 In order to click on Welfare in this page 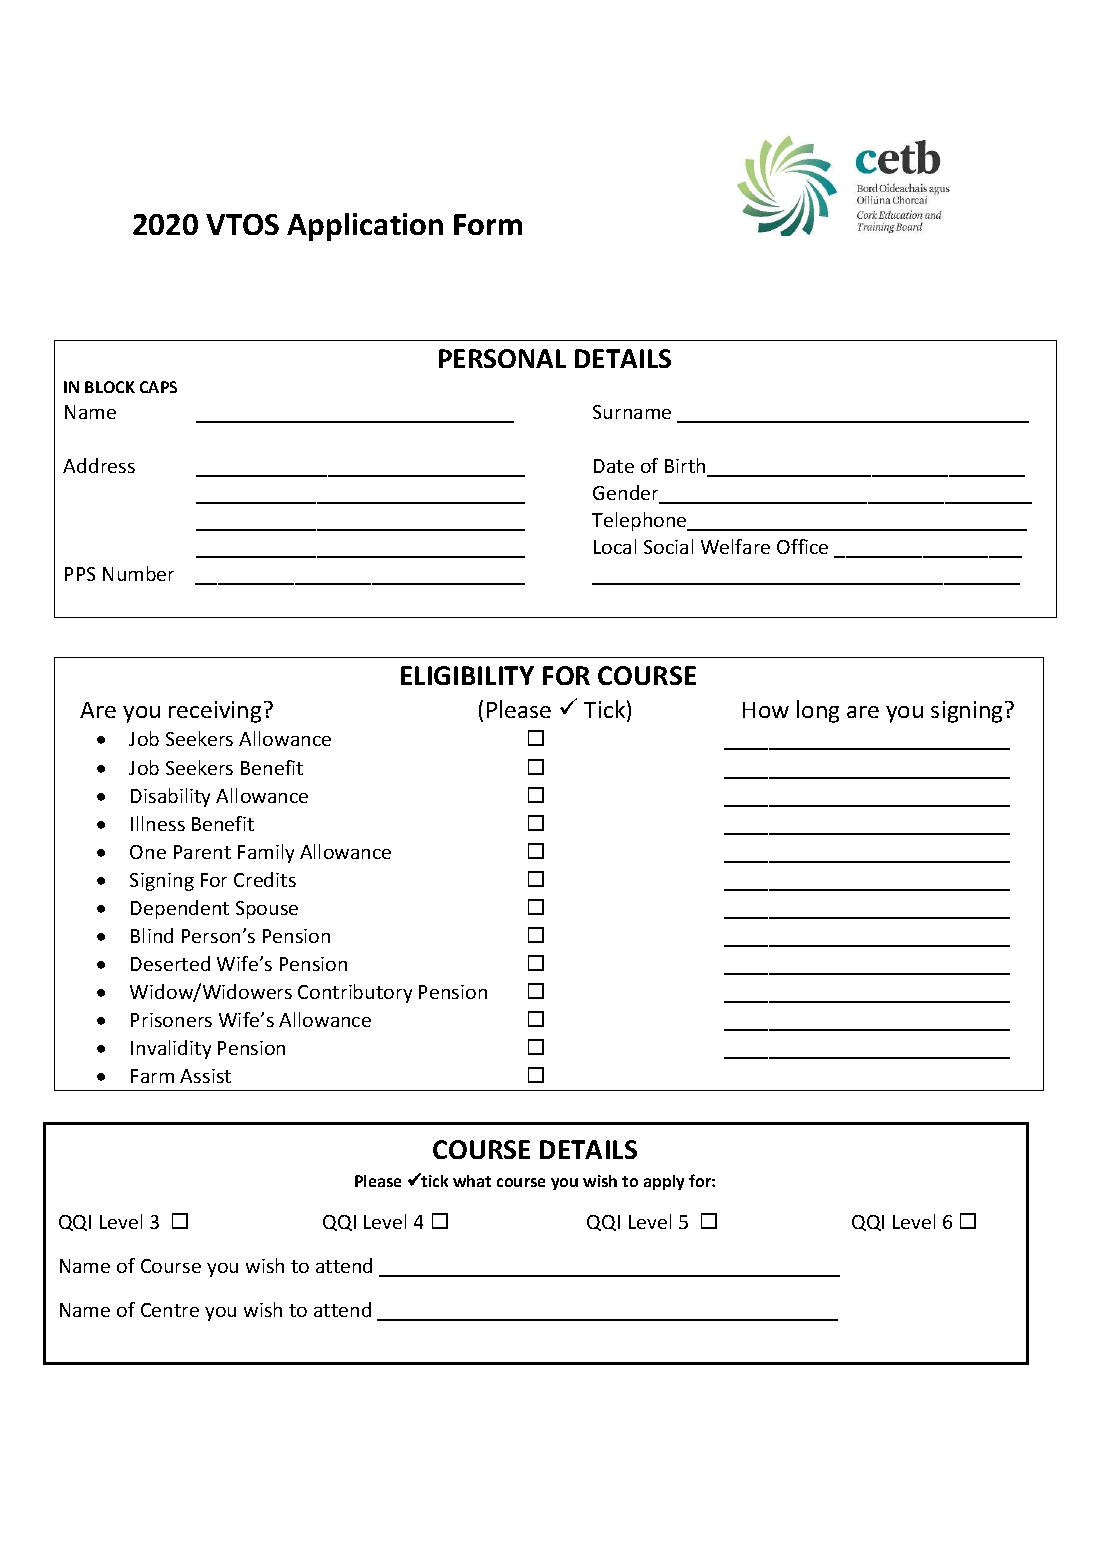, I will do `click(735, 546)`.
